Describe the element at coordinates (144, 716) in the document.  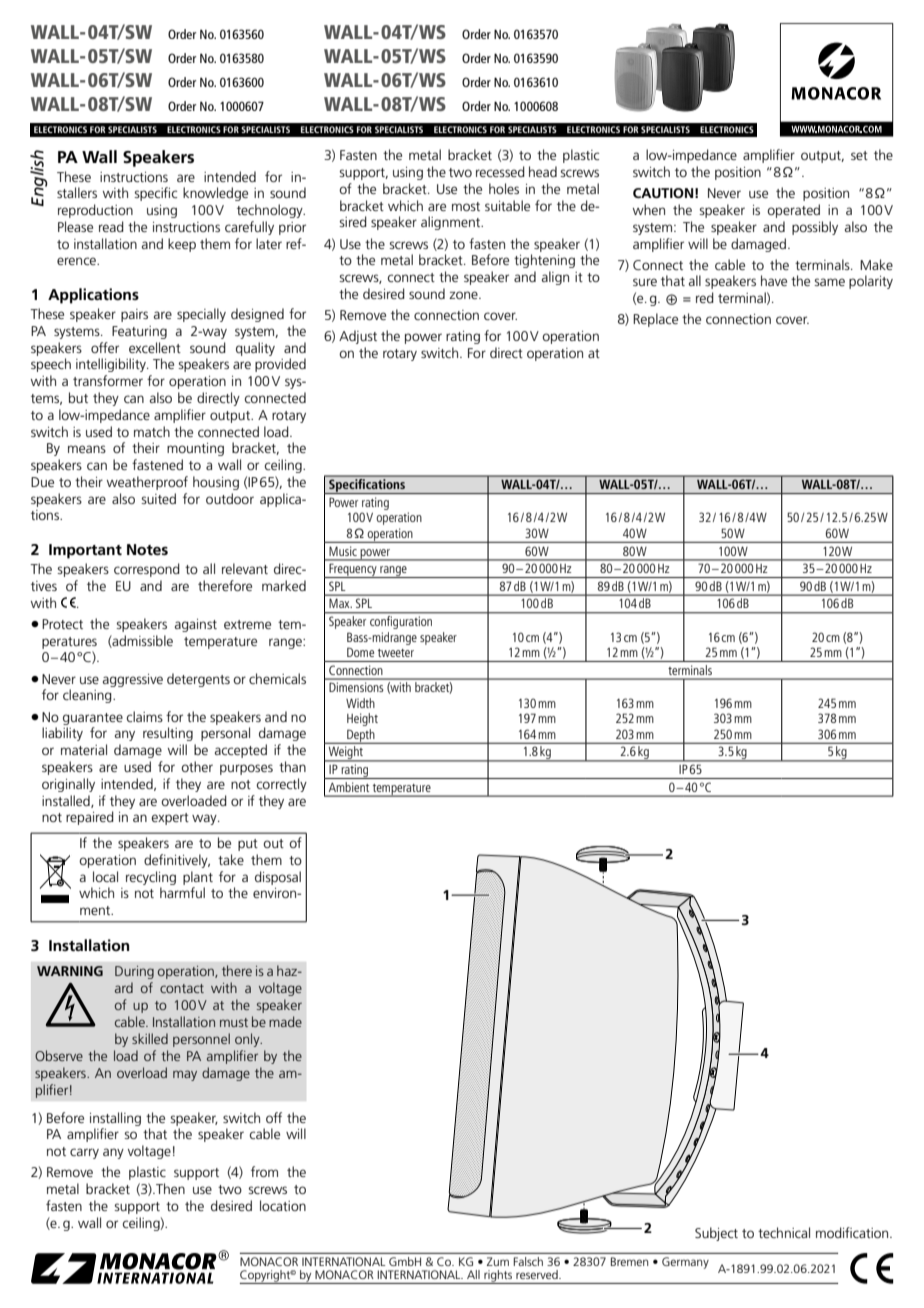
I see `claims` at that location.
